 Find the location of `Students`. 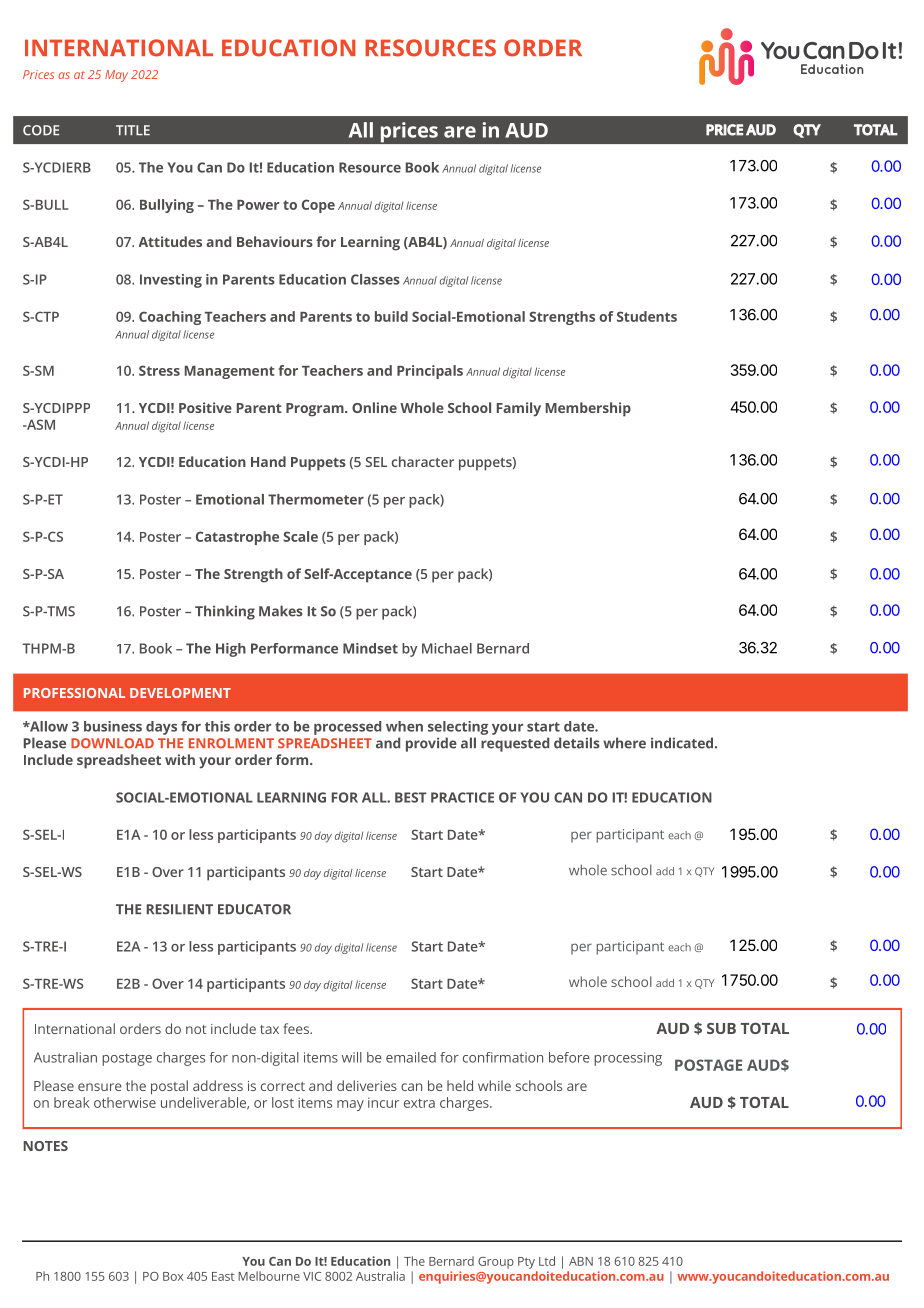

Students is located at coordinates (647, 316).
